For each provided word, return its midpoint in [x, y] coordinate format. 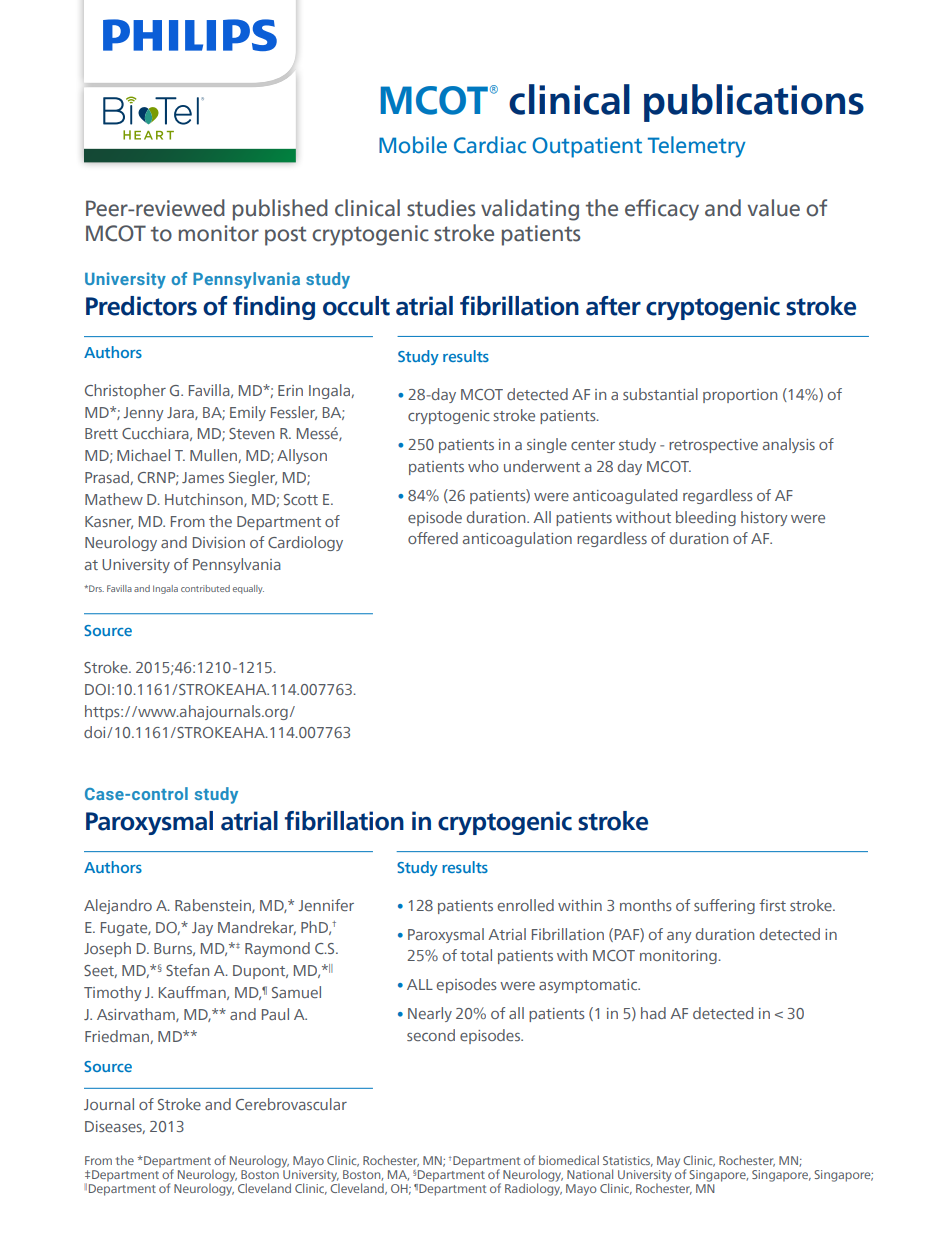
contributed [205, 588]
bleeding [706, 518]
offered [433, 538]
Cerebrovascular [291, 1104]
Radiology [533, 1188]
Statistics [628, 1161]
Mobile [413, 145]
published [280, 210]
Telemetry [697, 147]
